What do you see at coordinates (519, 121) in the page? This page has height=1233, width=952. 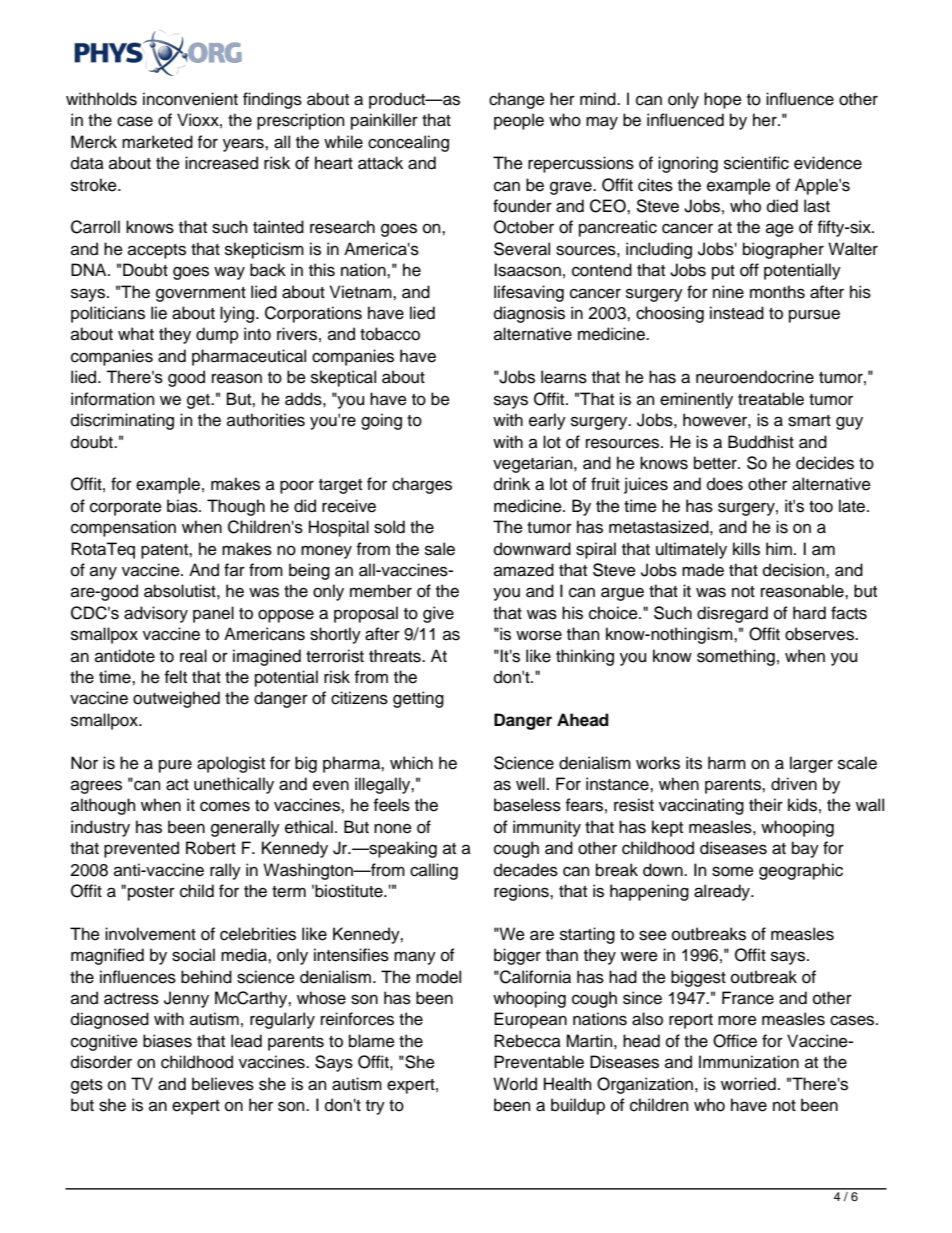 I see `people` at bounding box center [519, 121].
